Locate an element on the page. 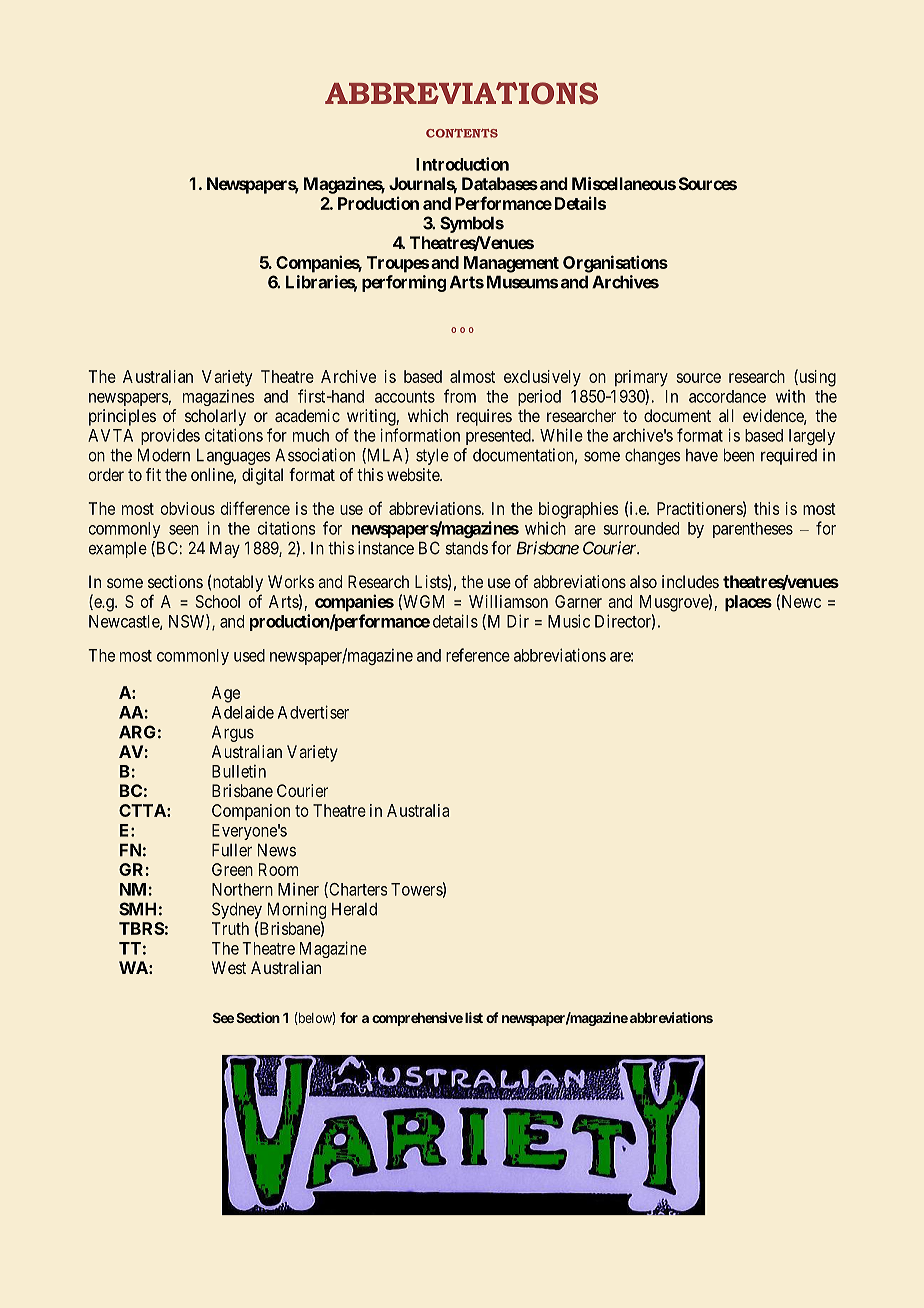 This document has height=1308, width=924. includes is located at coordinates (690, 581).
